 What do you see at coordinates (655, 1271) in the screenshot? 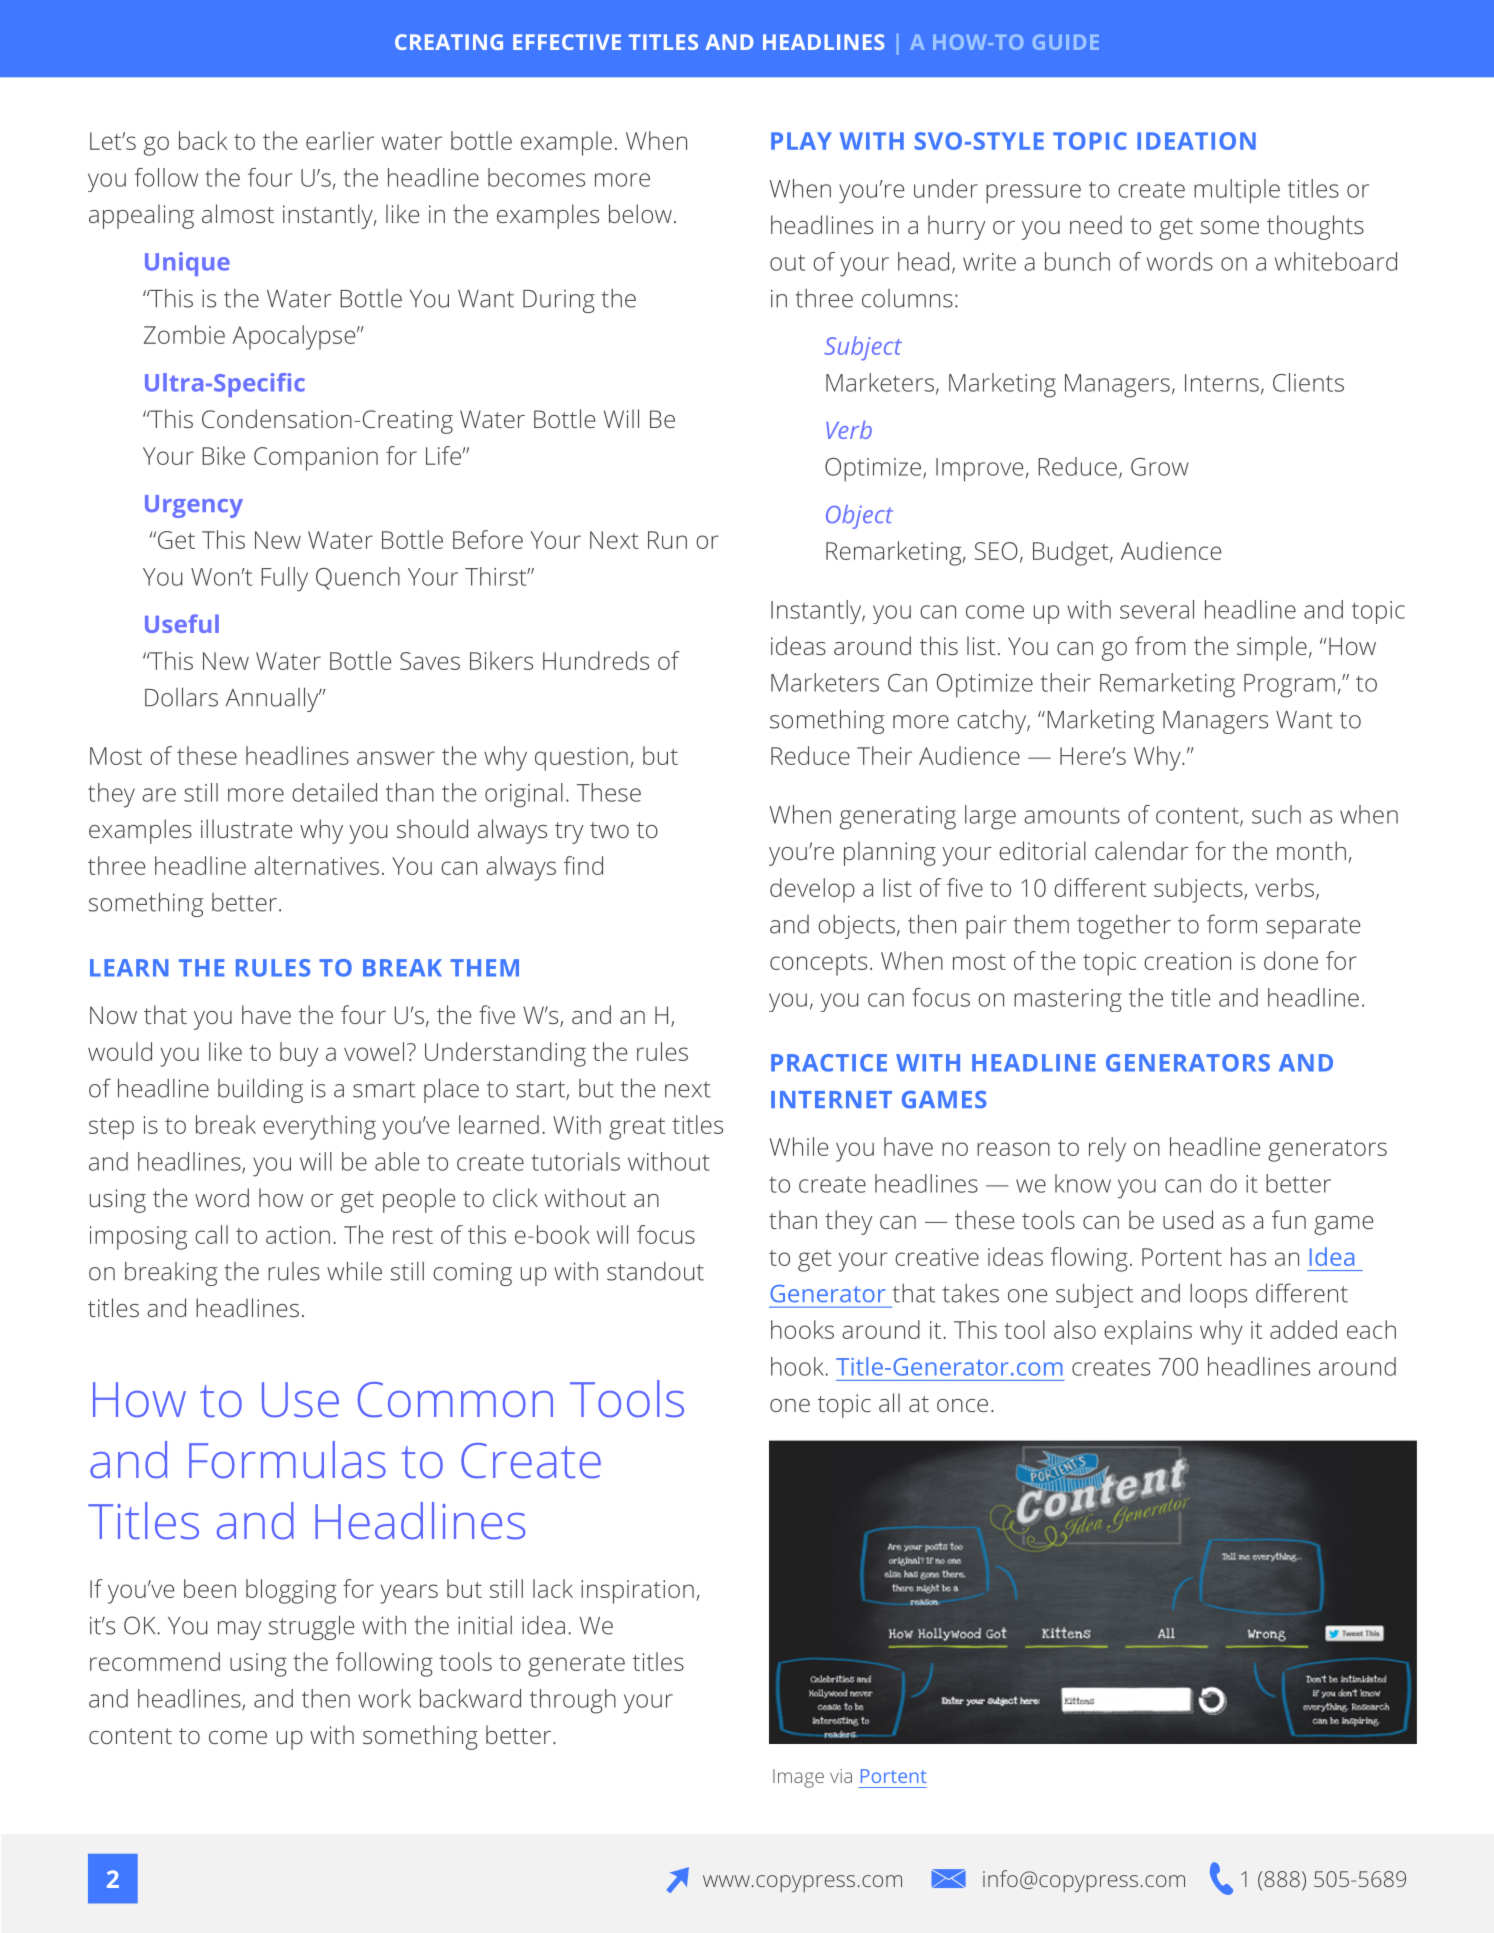
I see `standout` at bounding box center [655, 1271].
